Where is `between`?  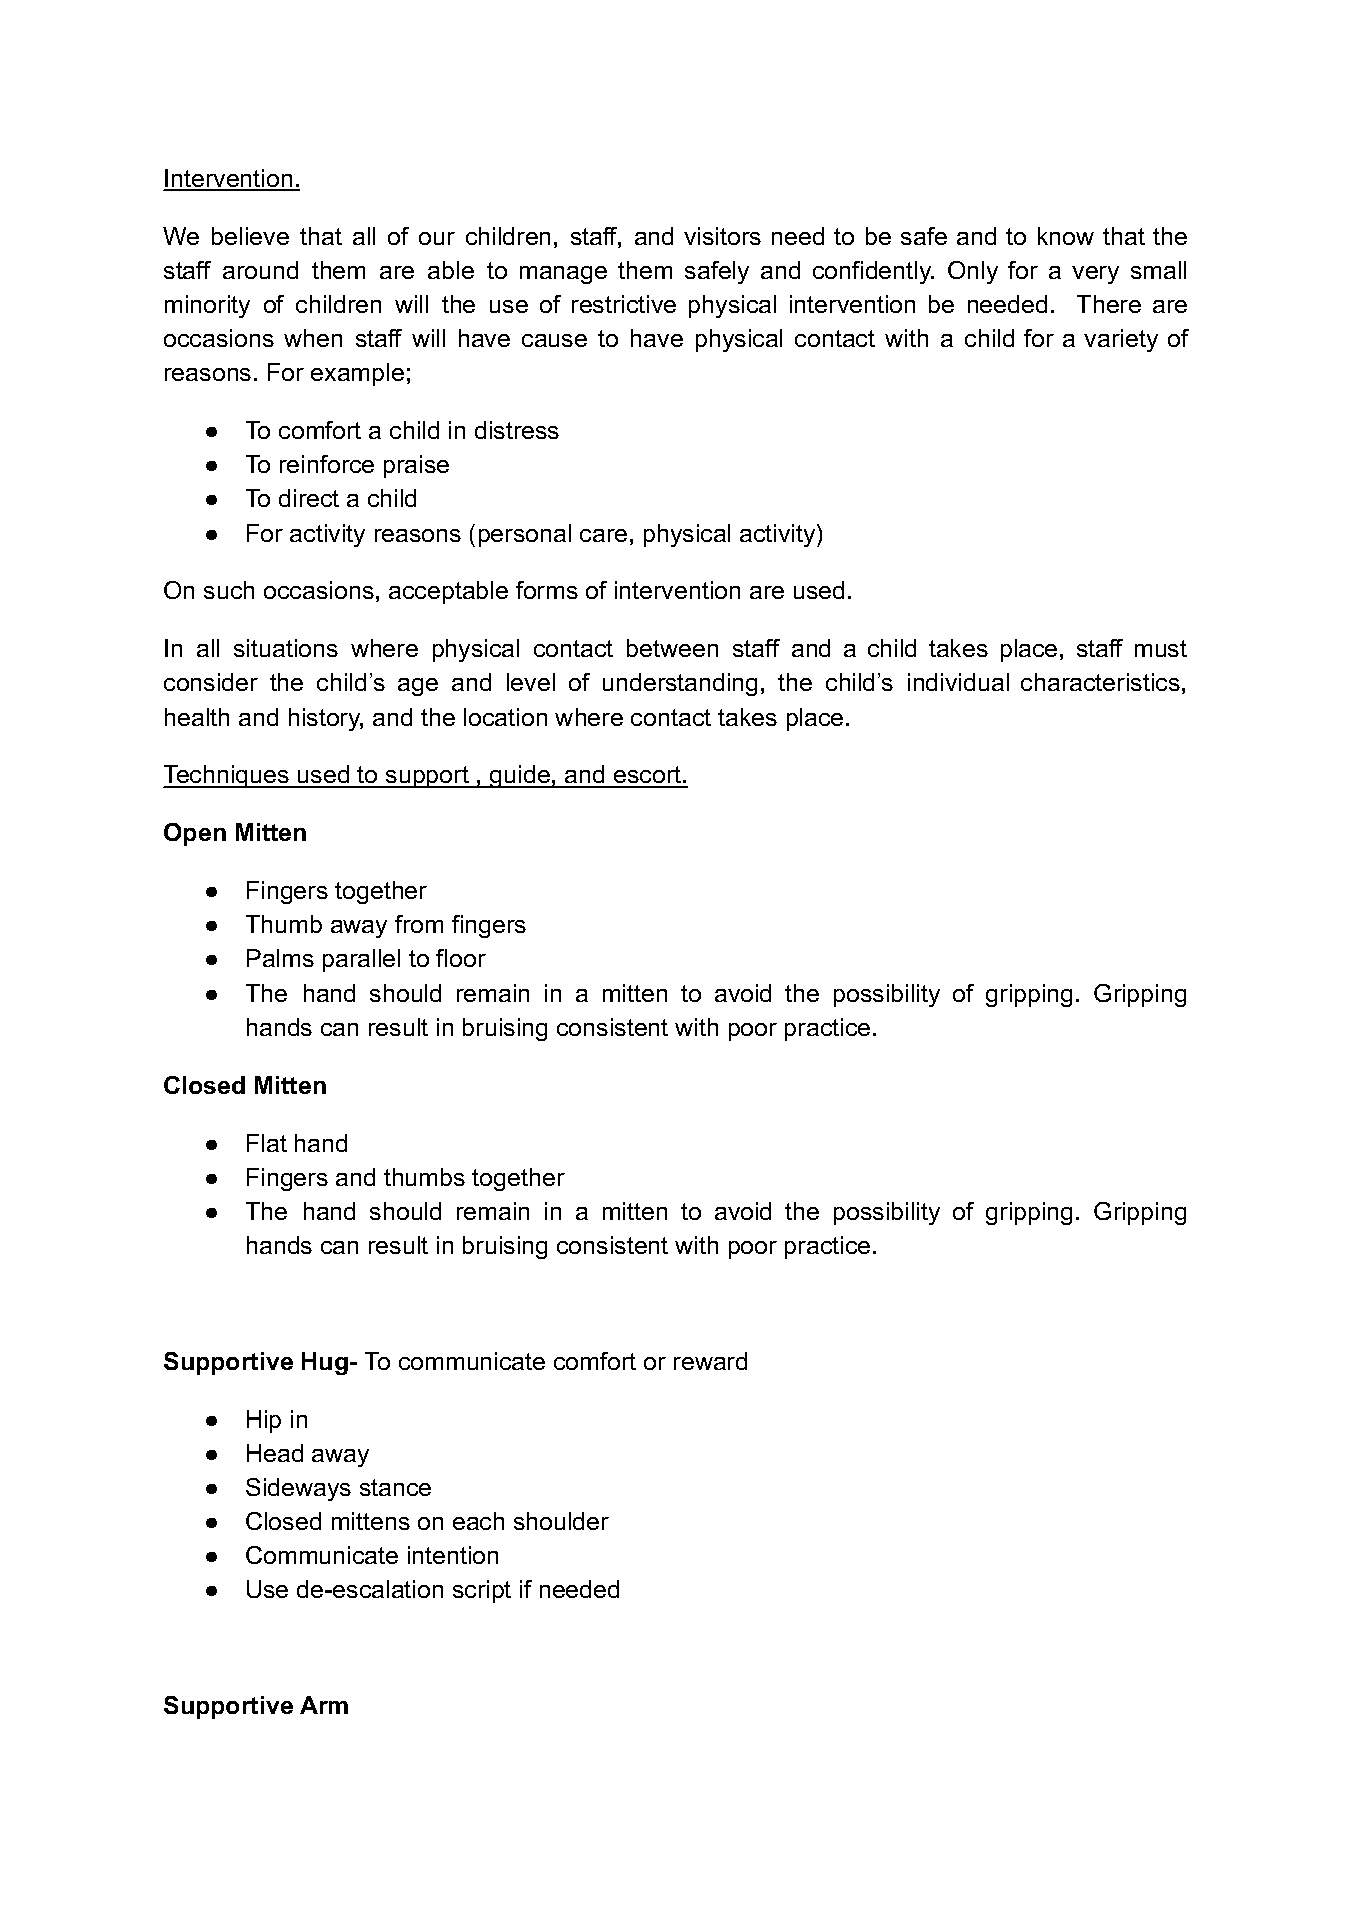 between is located at coordinates (672, 648).
